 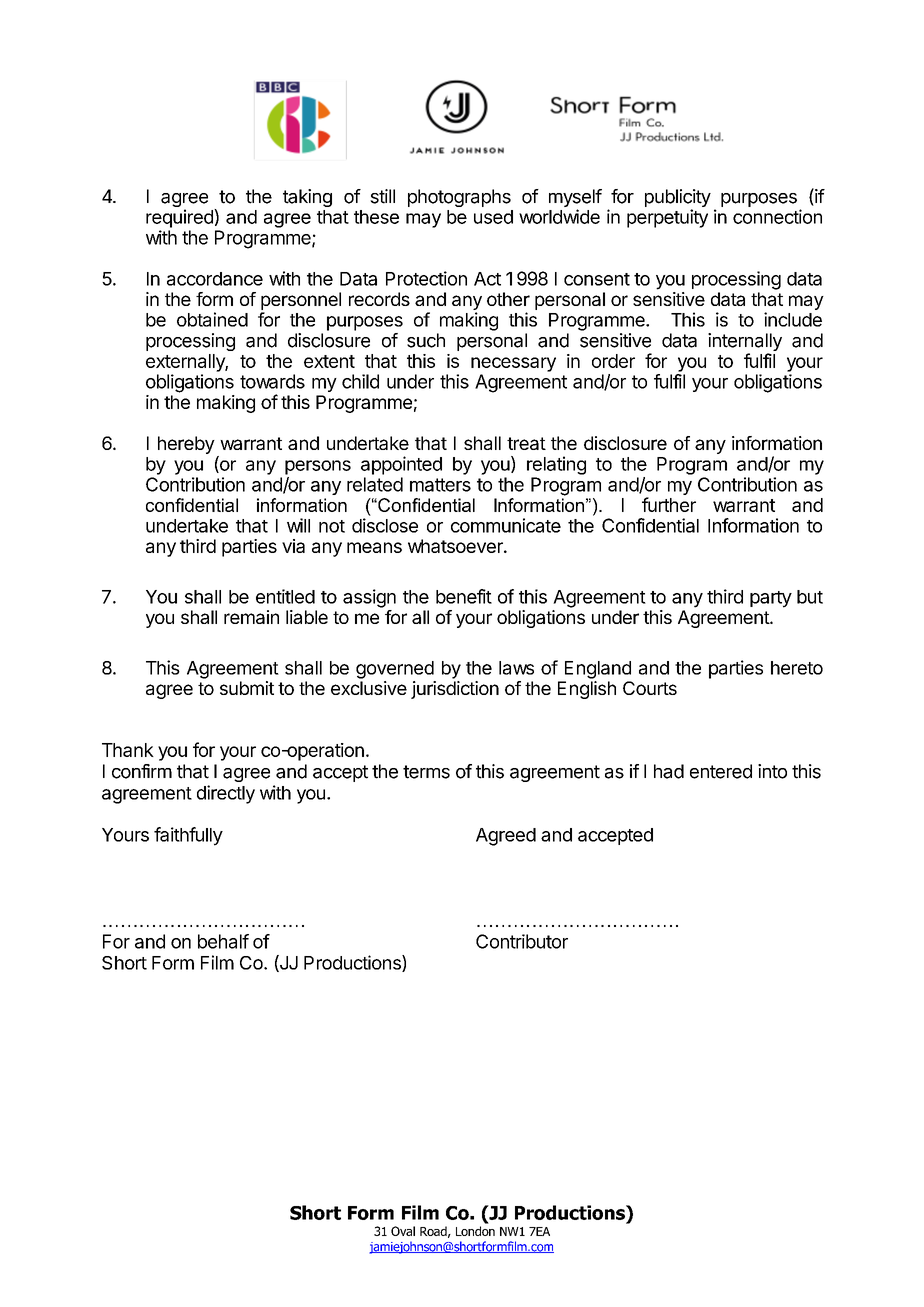 I want to click on Contributor, so click(x=522, y=941).
